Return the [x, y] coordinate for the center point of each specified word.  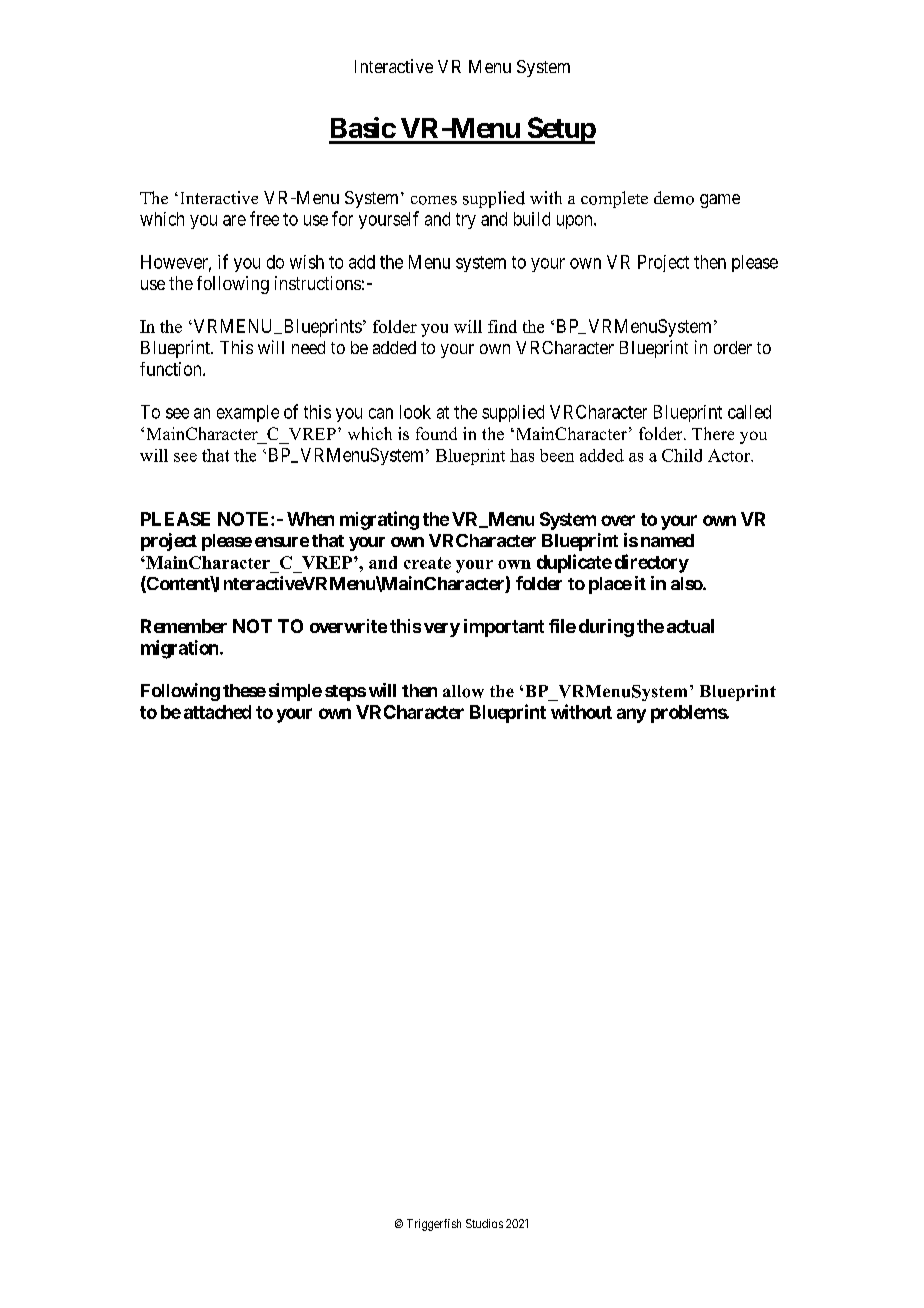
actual [690, 626]
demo [674, 198]
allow [463, 691]
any [631, 715]
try [466, 221]
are [234, 220]
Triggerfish [434, 1225]
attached [217, 712]
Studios [484, 1223]
